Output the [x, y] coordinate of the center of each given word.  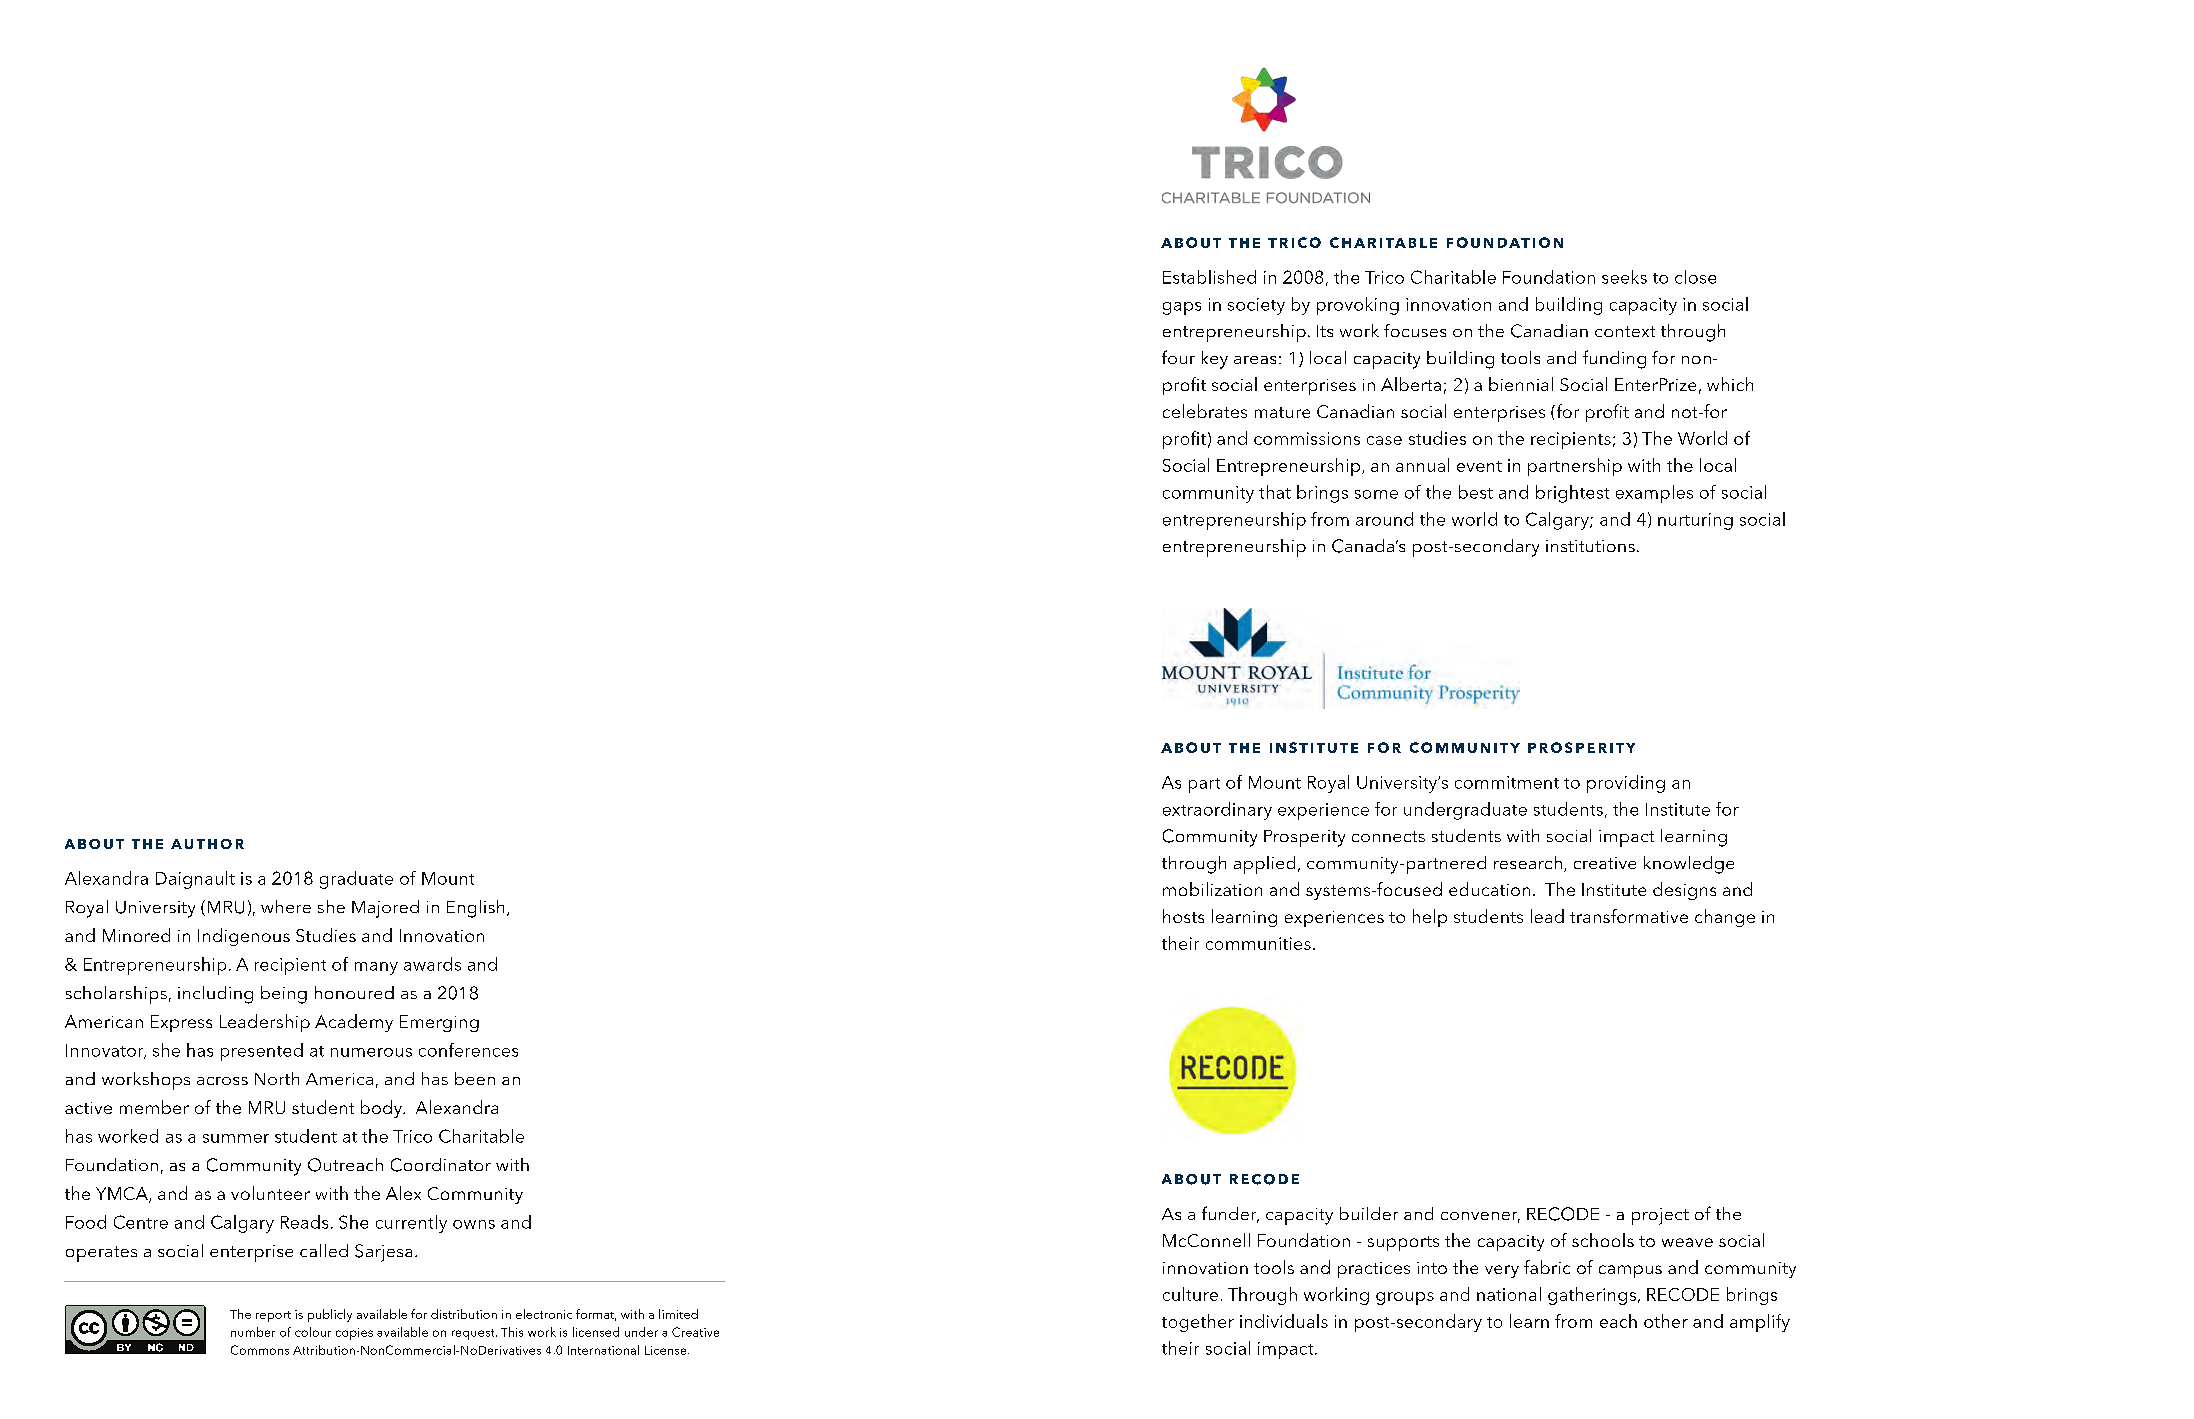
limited [678, 1314]
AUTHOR [207, 844]
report [273, 1316]
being [284, 995]
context [1625, 331]
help [1430, 918]
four [1178, 357]
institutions [1590, 546]
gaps [1182, 308]
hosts [1183, 916]
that [1275, 492]
